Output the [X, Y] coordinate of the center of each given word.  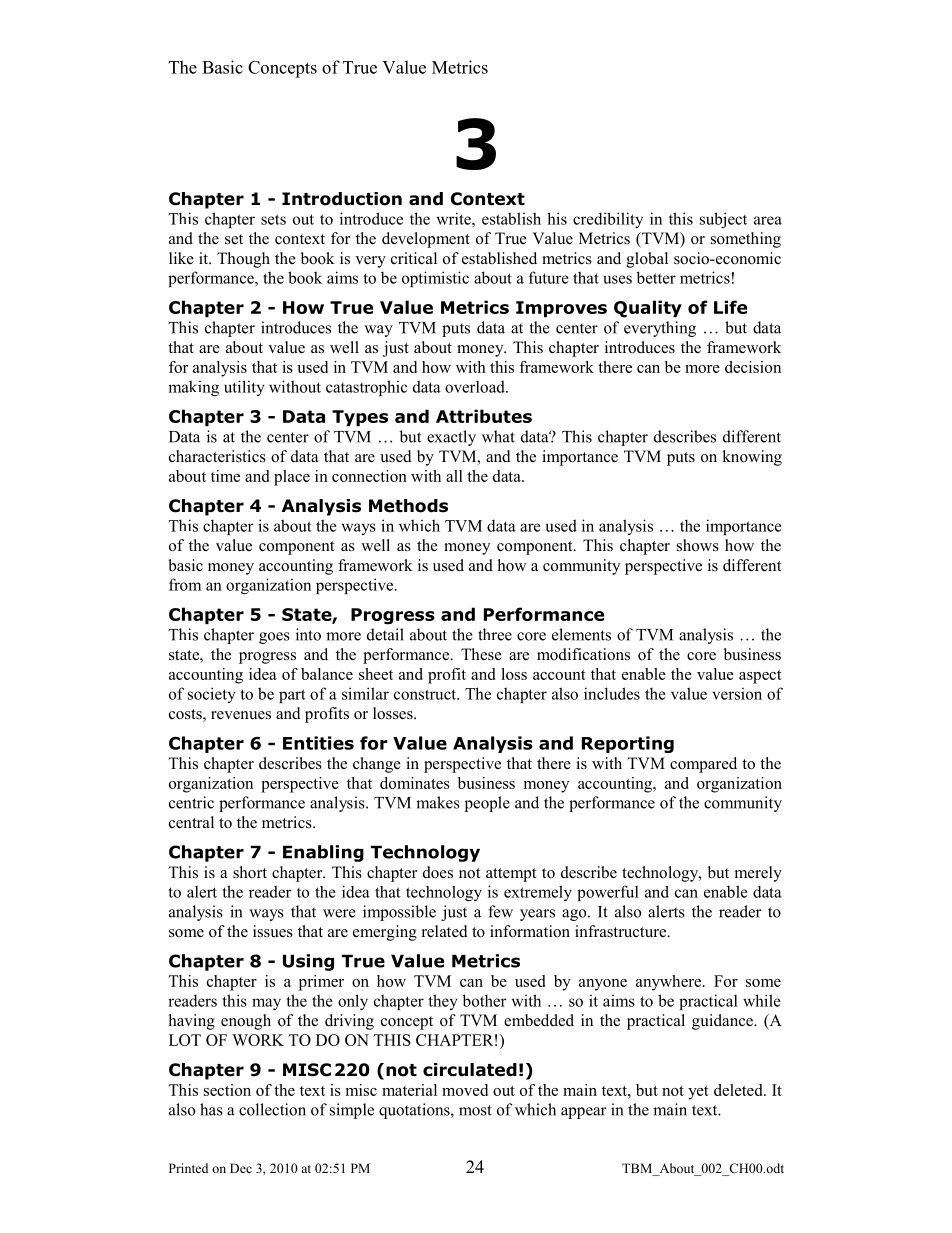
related [445, 931]
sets [273, 219]
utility [244, 388]
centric [191, 802]
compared [703, 765]
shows [698, 545]
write [455, 218]
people [487, 804]
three [495, 634]
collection [272, 1109]
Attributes [484, 416]
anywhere [670, 983]
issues [273, 931]
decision [753, 367]
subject [723, 220]
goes [274, 638]
